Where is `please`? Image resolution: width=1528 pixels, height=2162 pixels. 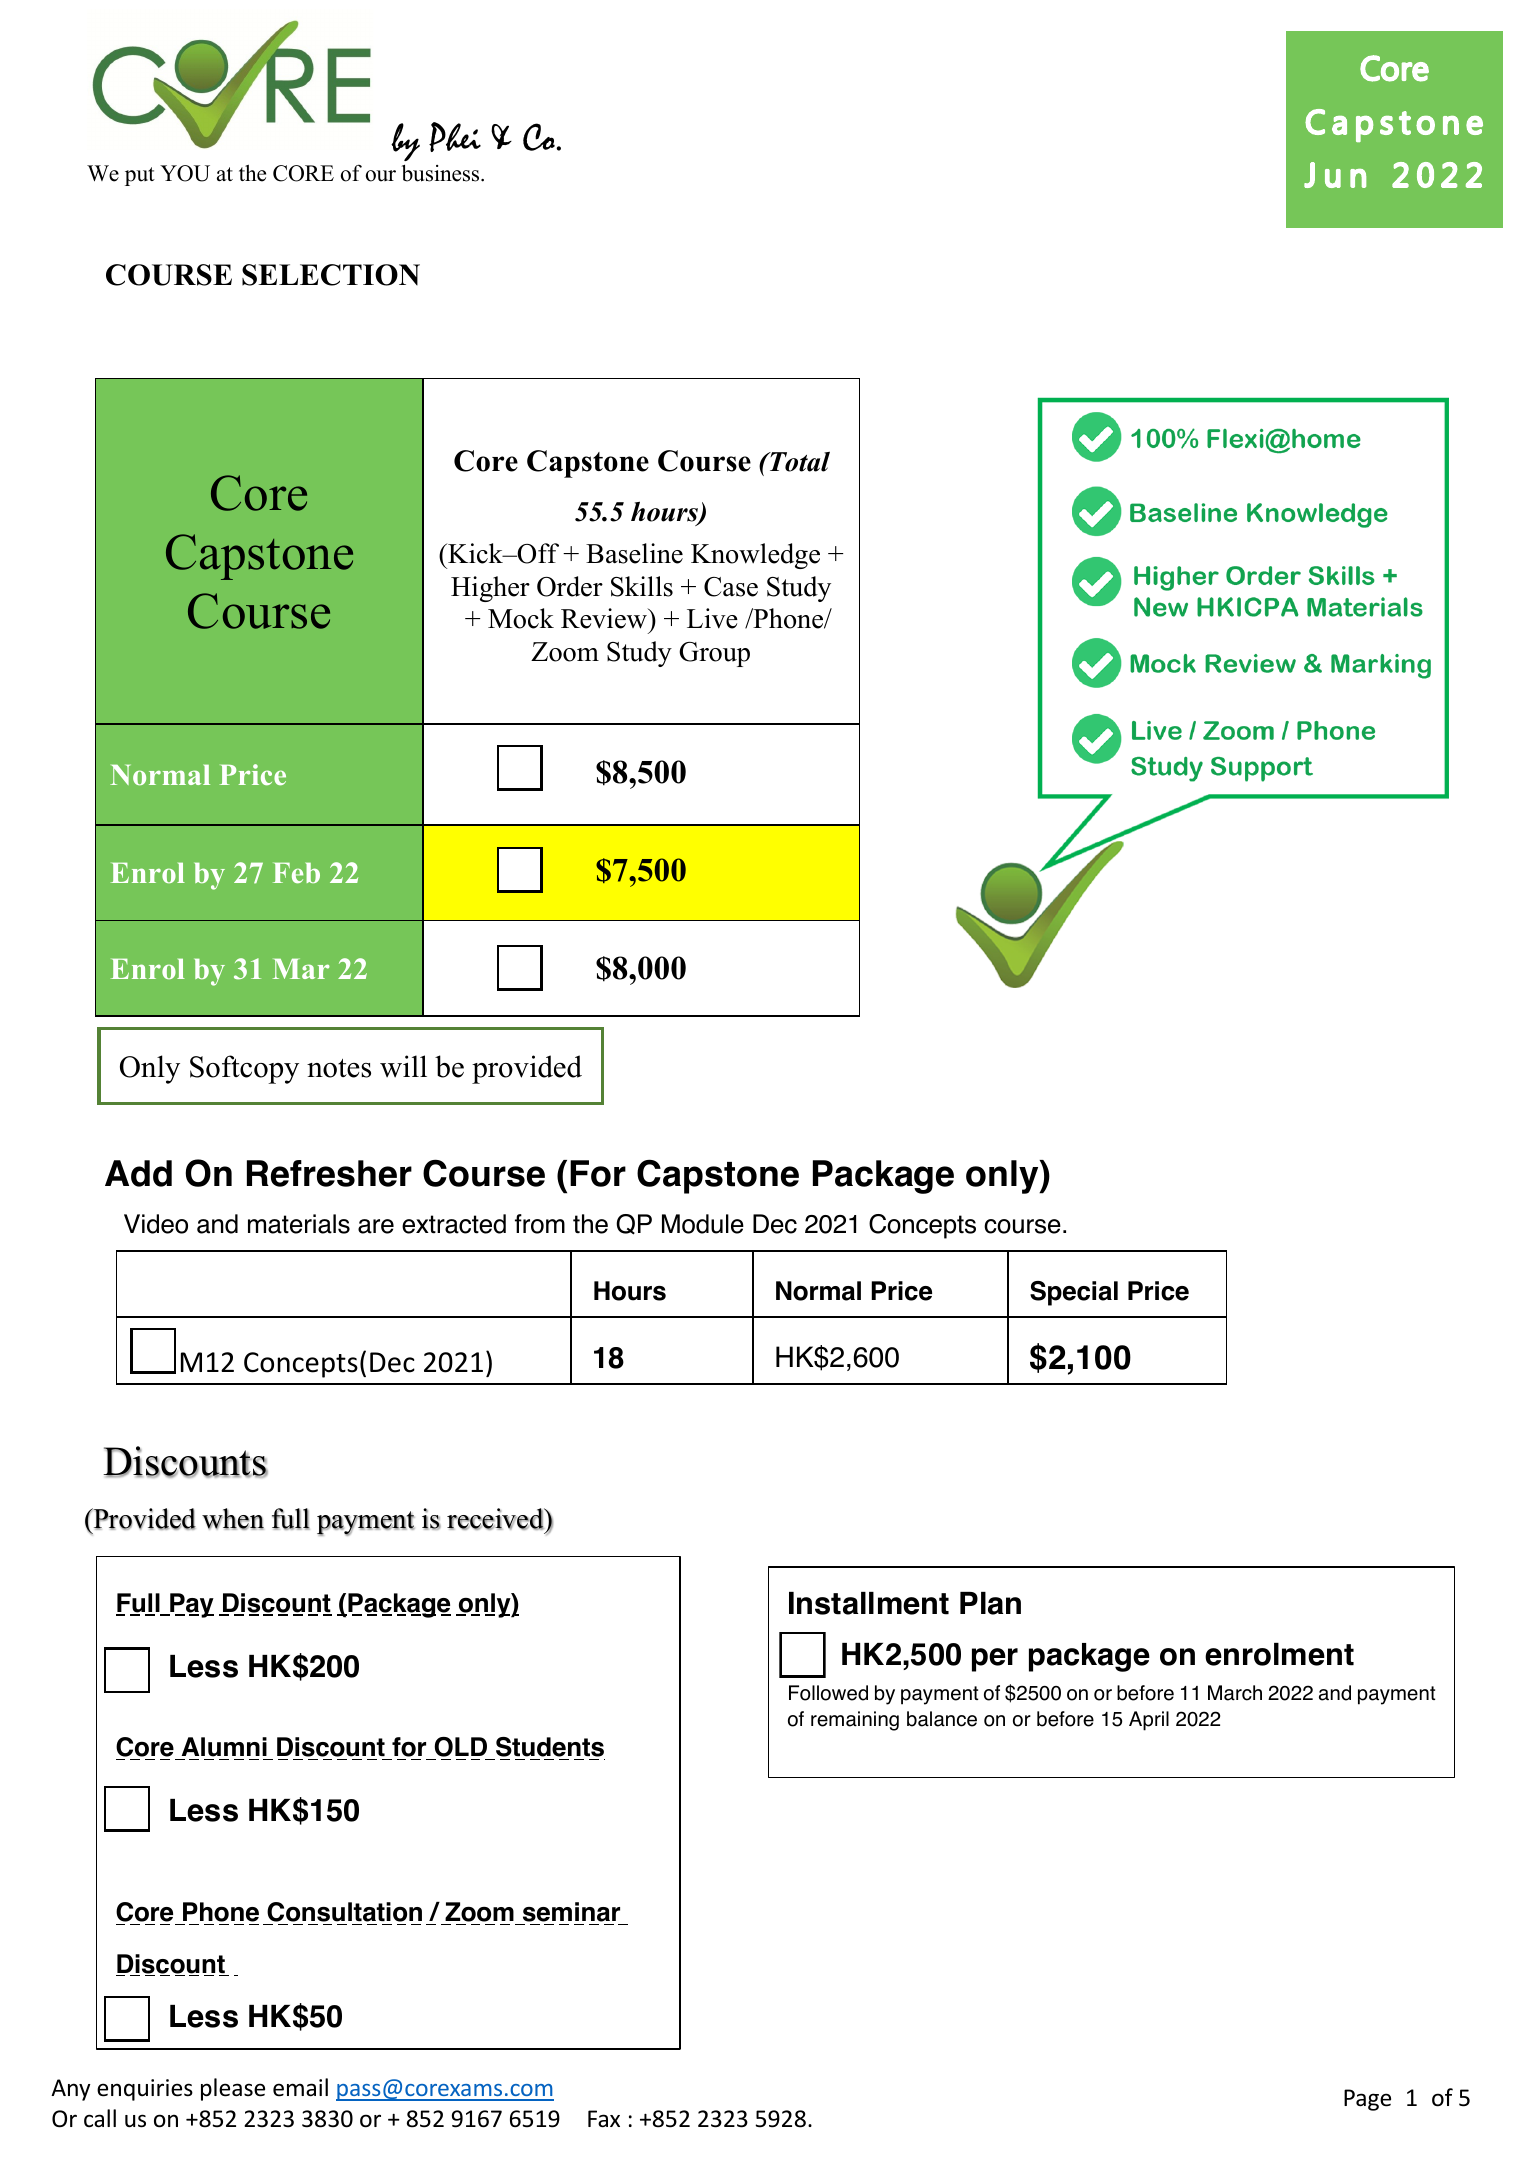 please is located at coordinates (233, 2089).
